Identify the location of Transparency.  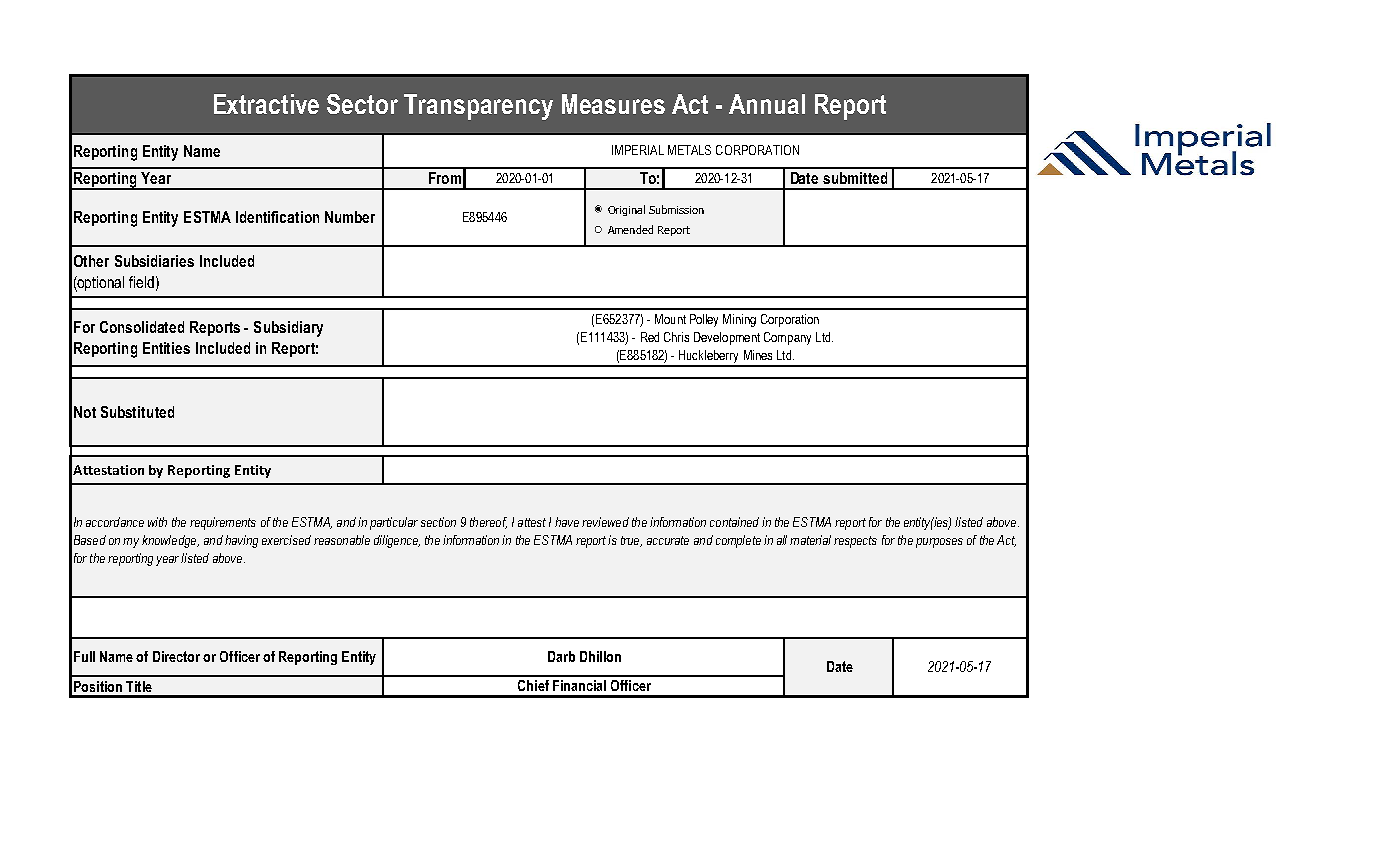
(478, 107).
